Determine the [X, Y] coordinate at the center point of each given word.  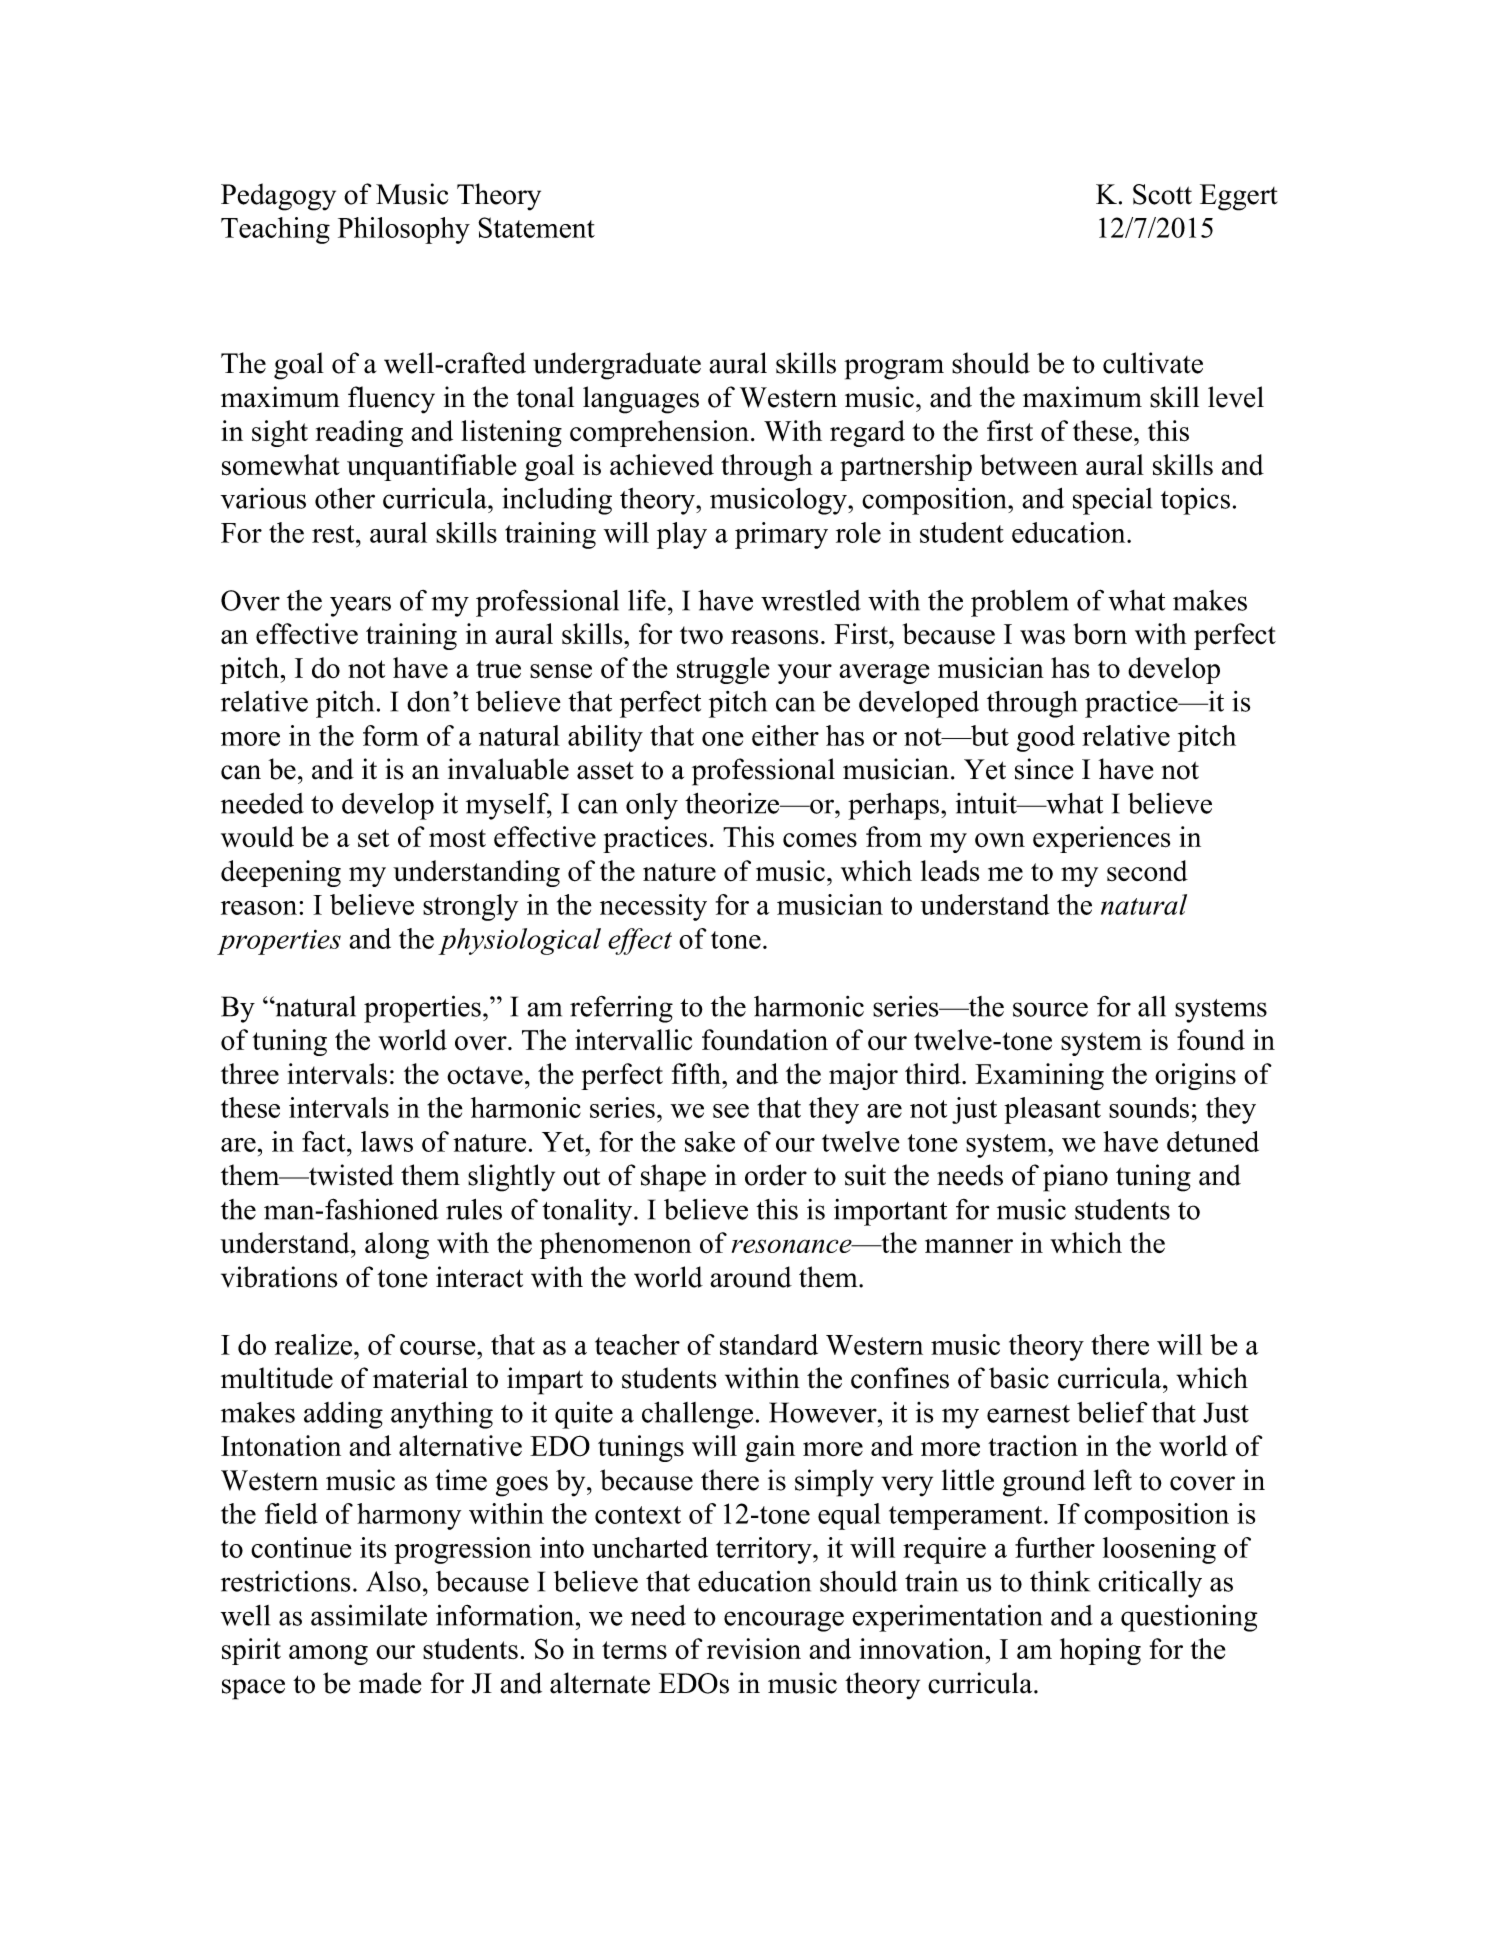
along [397, 1245]
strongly [470, 907]
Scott [1162, 194]
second [1147, 871]
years [360, 606]
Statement [536, 227]
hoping [1100, 1651]
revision [754, 1649]
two [701, 635]
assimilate [369, 1615]
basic [1019, 1378]
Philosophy [404, 230]
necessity [653, 907]
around [751, 1277]
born [1100, 634]
